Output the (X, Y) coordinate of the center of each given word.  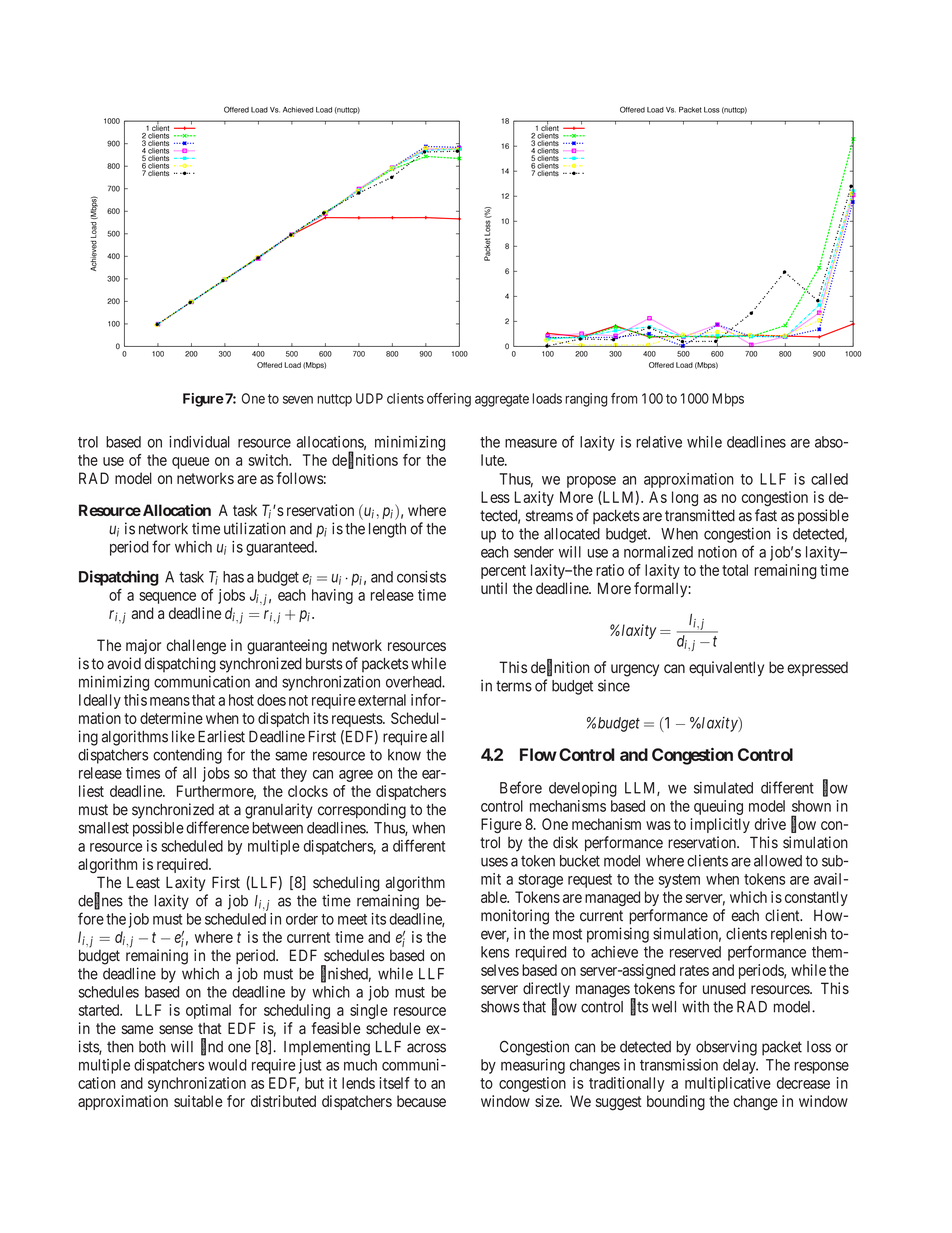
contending (187, 756)
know (404, 755)
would (227, 1065)
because (421, 1101)
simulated (723, 788)
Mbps (728, 400)
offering (449, 400)
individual (199, 442)
